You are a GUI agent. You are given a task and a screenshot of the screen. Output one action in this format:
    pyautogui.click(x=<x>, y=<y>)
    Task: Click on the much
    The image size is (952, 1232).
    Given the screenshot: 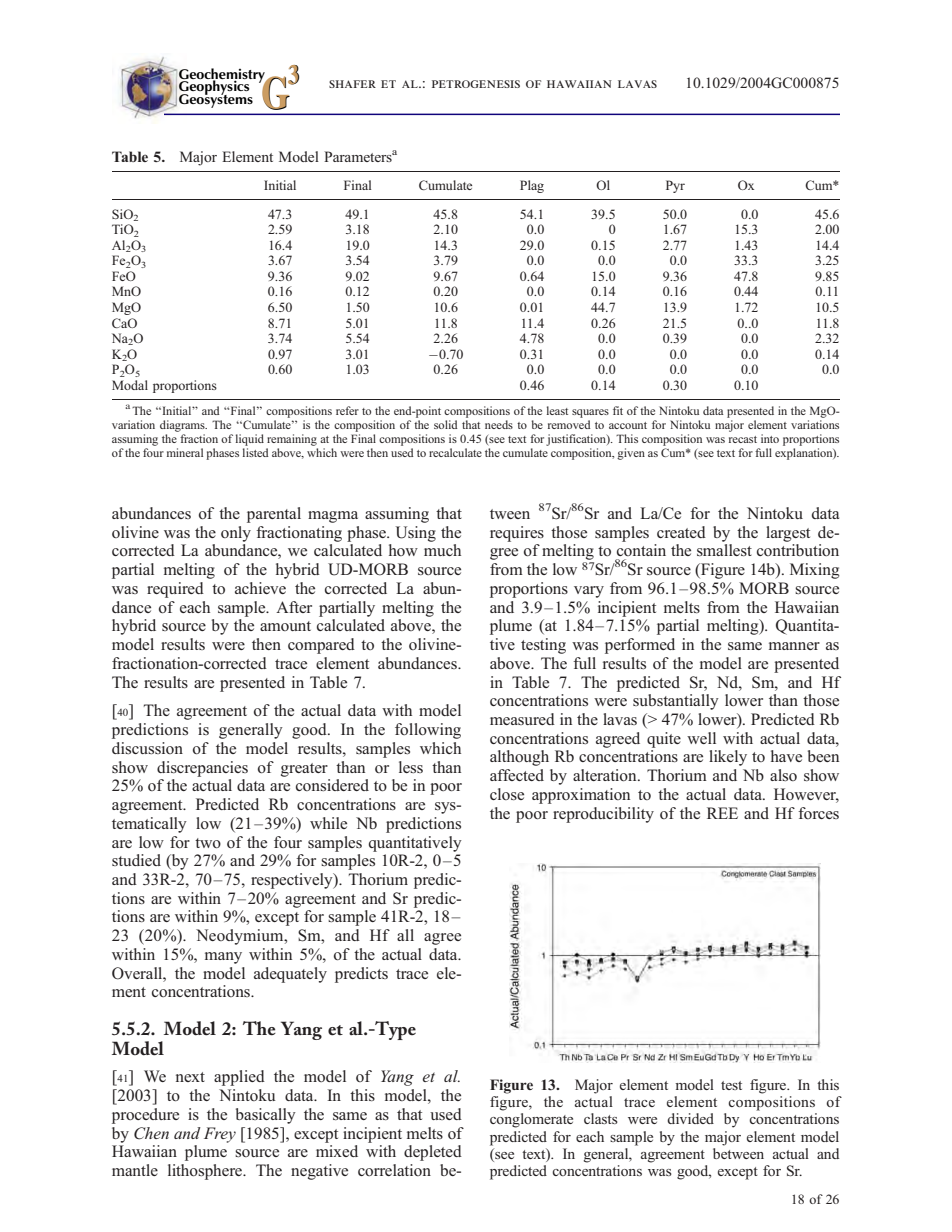 What is the action you would take?
    pyautogui.click(x=442, y=550)
